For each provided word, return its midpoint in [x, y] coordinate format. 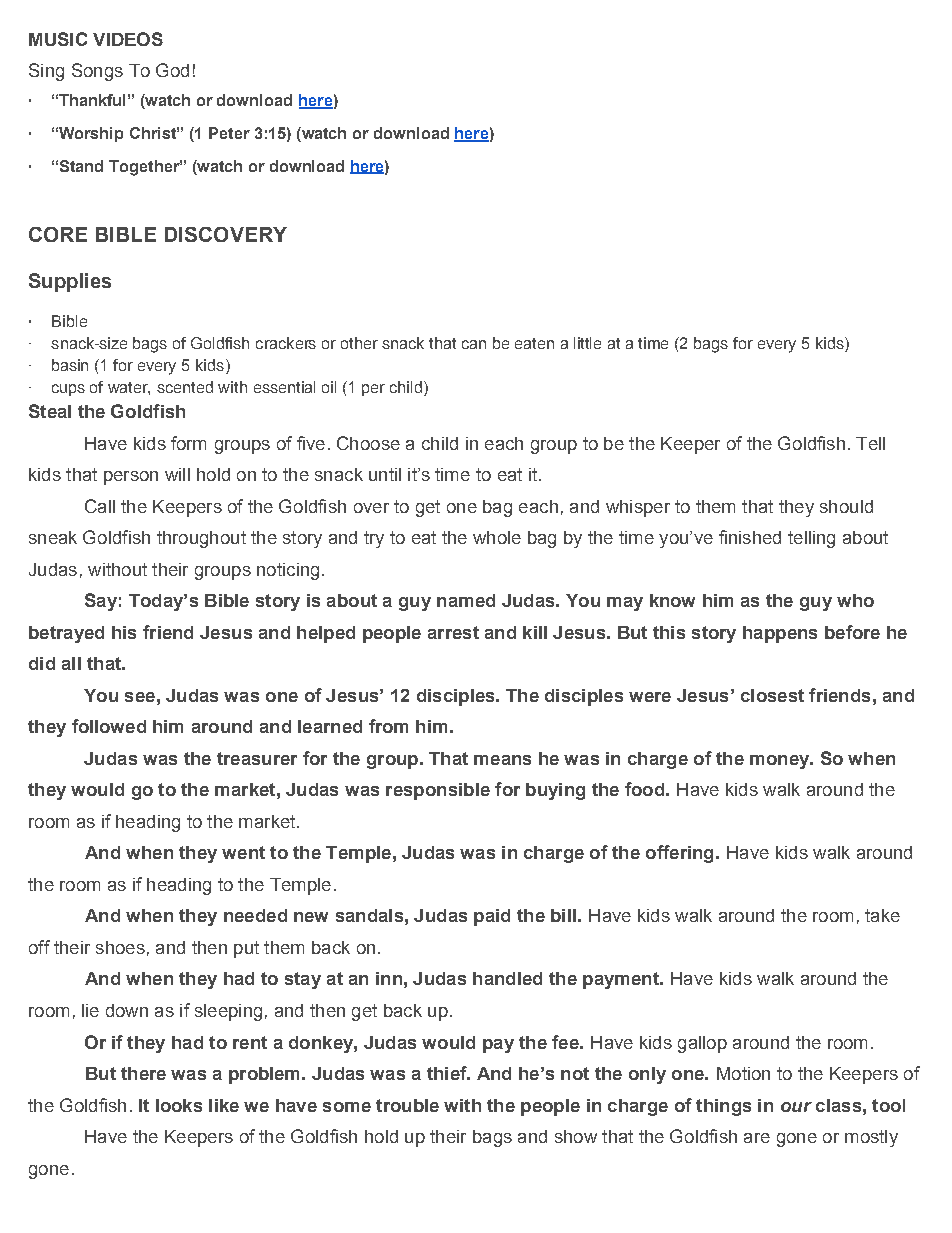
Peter [229, 133]
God [172, 70]
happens [780, 634]
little [587, 343]
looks [179, 1105]
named [466, 600]
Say [101, 602]
